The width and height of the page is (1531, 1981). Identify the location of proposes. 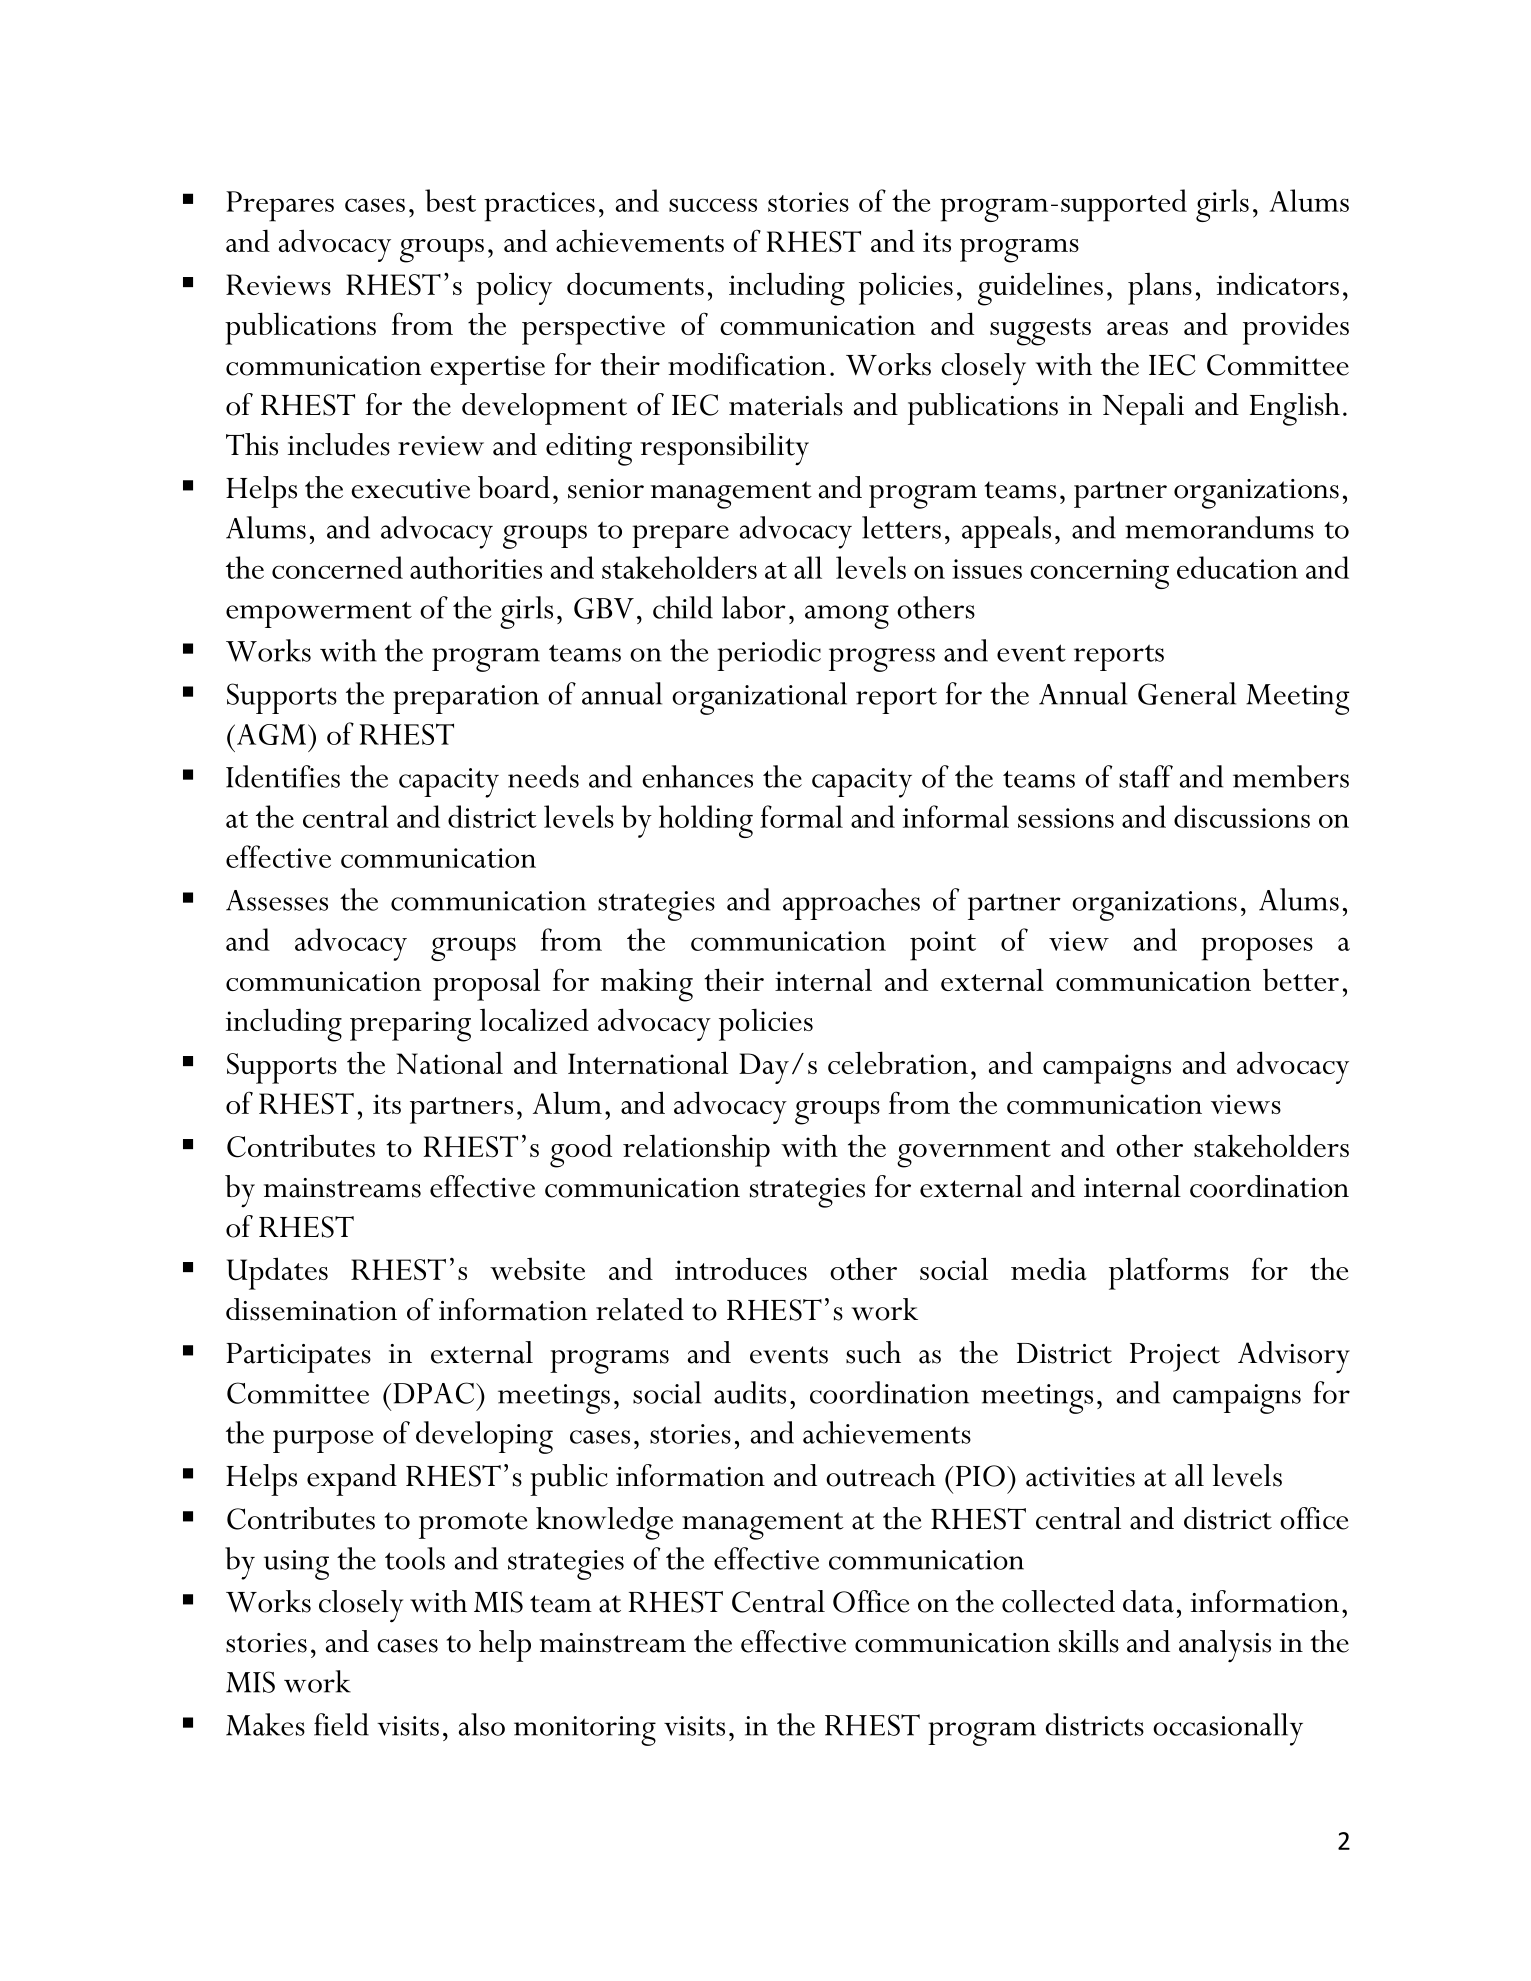
(1257, 949).
